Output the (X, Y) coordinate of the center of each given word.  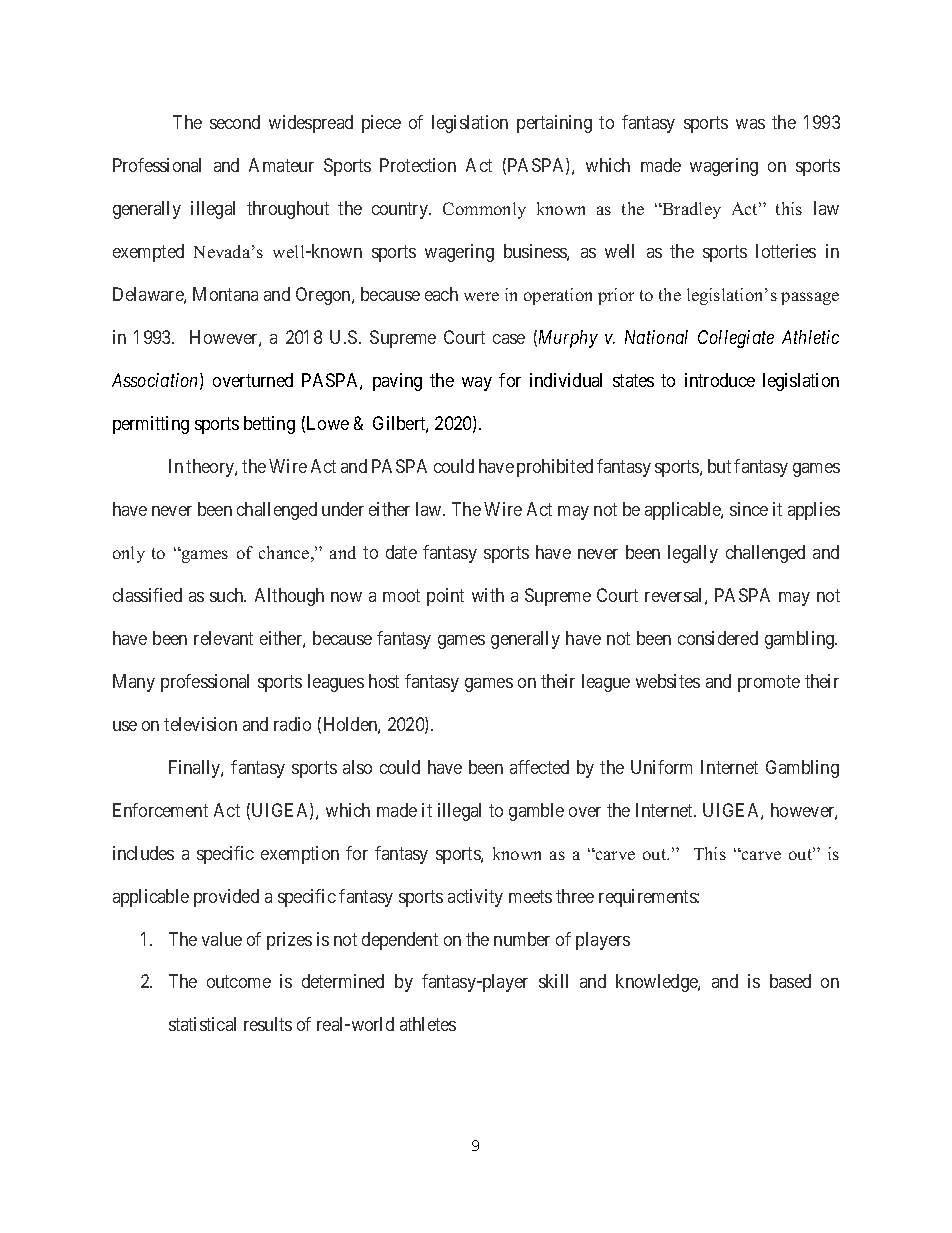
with (488, 595)
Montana (225, 294)
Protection (418, 165)
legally (693, 554)
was (750, 124)
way (477, 384)
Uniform (661, 767)
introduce (720, 380)
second (235, 122)
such (228, 595)
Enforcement (160, 810)
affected (539, 767)
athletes (428, 1024)
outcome (239, 982)
